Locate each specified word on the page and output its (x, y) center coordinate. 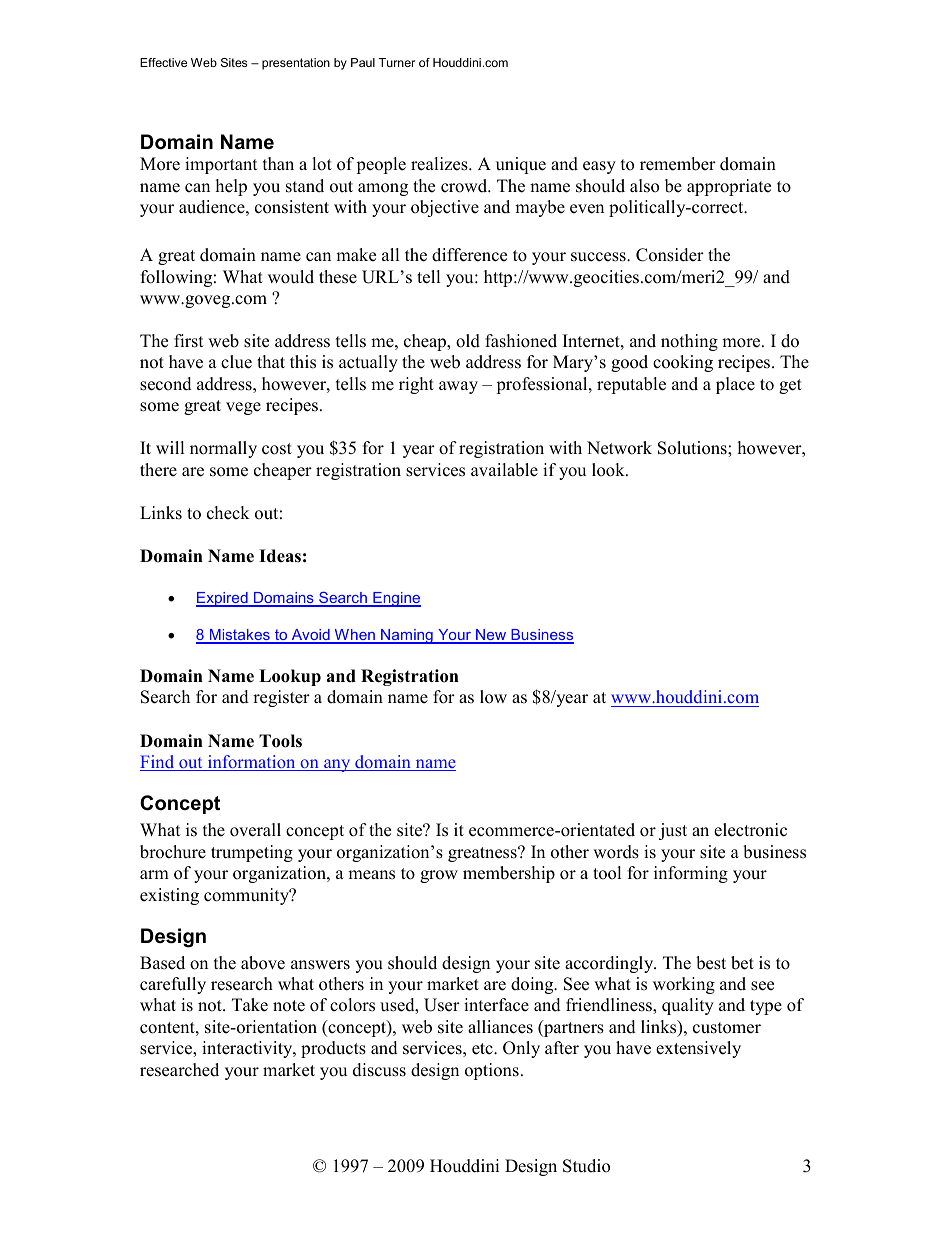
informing (691, 874)
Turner (396, 62)
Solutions (693, 448)
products (333, 1049)
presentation (296, 64)
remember (678, 164)
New (491, 636)
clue (236, 362)
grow (439, 876)
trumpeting (252, 853)
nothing (689, 342)
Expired (223, 599)
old (468, 341)
